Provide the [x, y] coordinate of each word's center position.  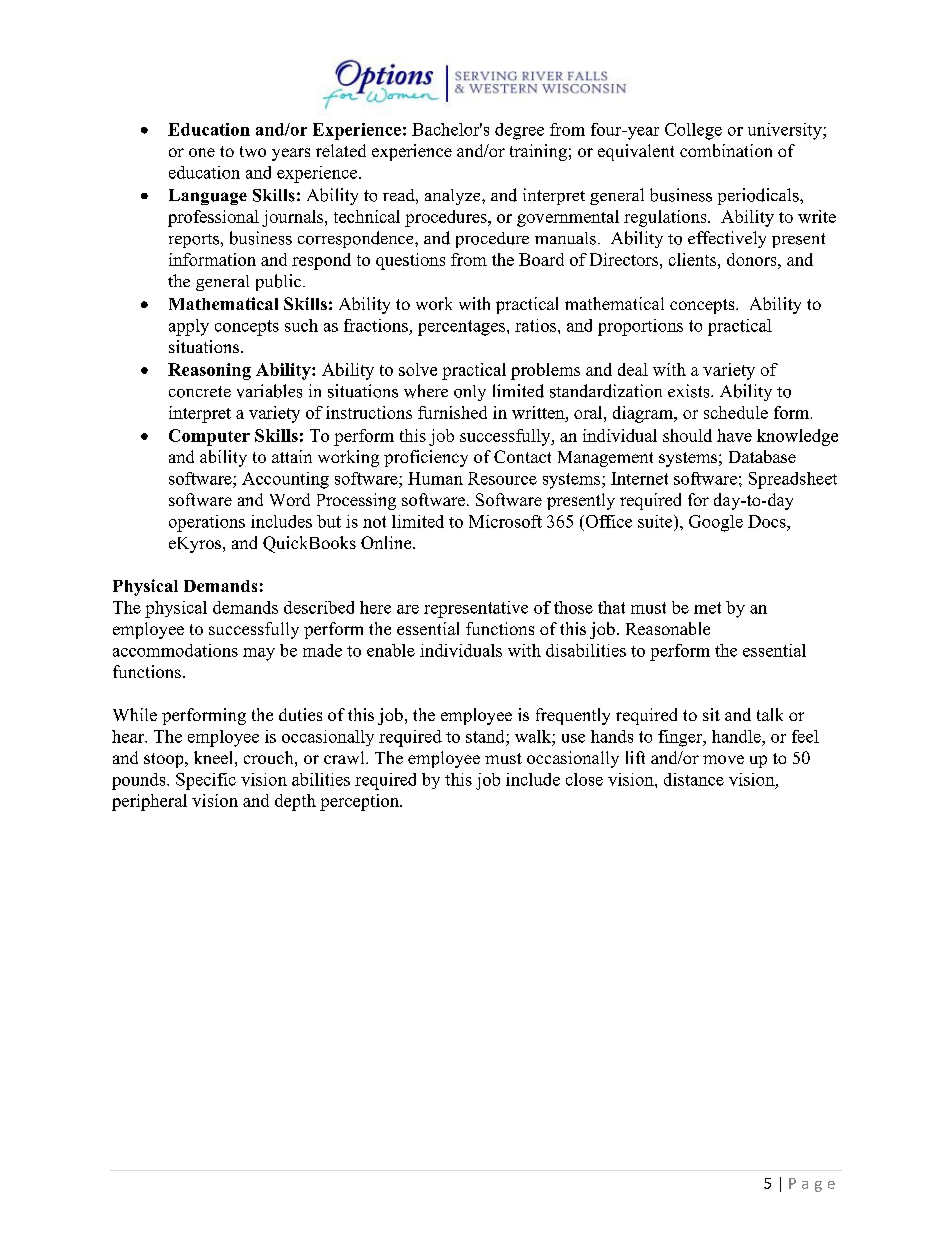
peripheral [149, 802]
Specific [206, 781]
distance [694, 779]
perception [360, 802]
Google [716, 523]
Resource [502, 478]
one [202, 152]
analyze [454, 197]
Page [812, 1185]
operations [207, 523]
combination [726, 150]
